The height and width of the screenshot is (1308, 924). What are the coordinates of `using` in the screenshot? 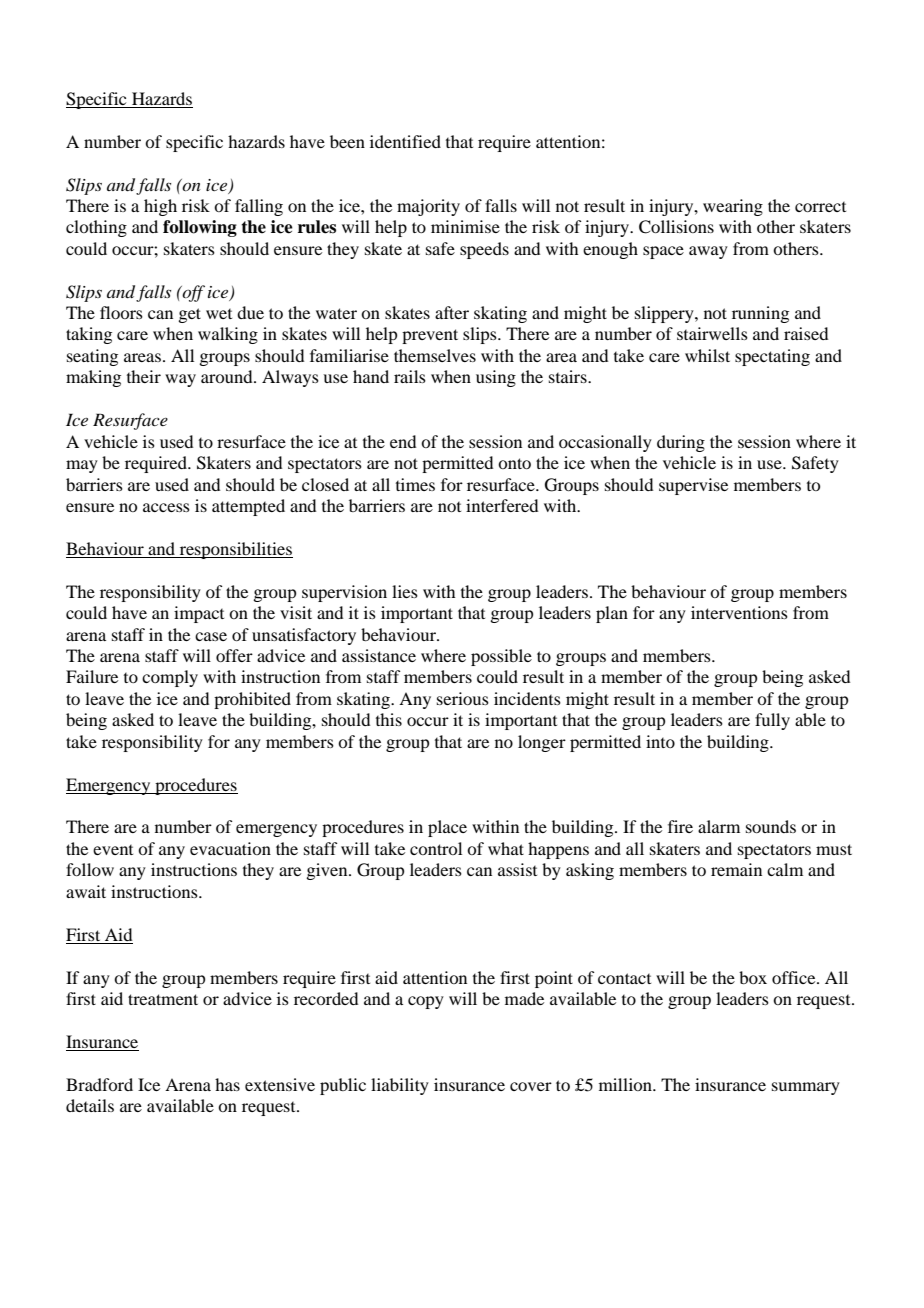 It's located at (496, 378).
